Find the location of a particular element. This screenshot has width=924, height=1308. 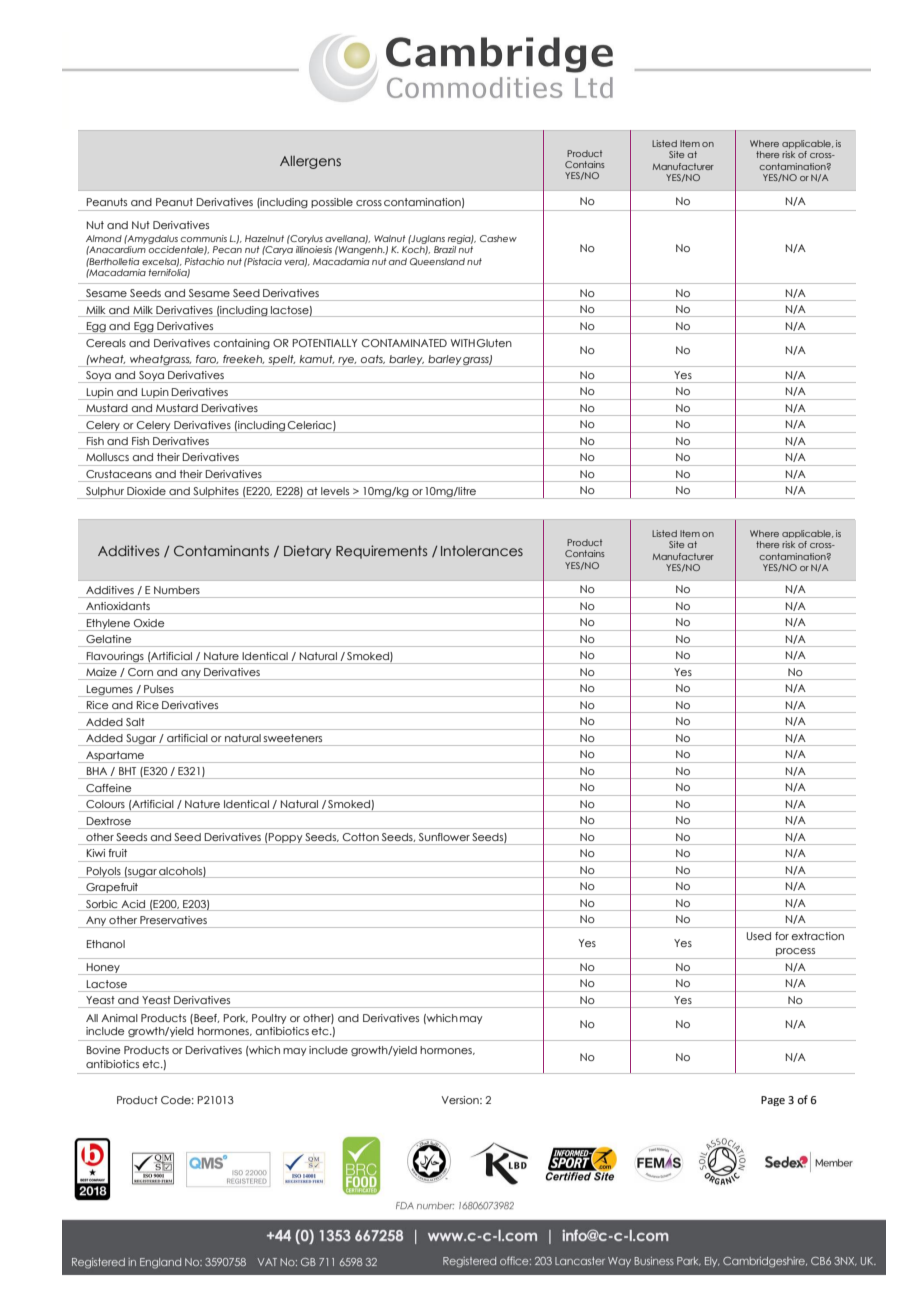

Queensland is located at coordinates (437, 262).
